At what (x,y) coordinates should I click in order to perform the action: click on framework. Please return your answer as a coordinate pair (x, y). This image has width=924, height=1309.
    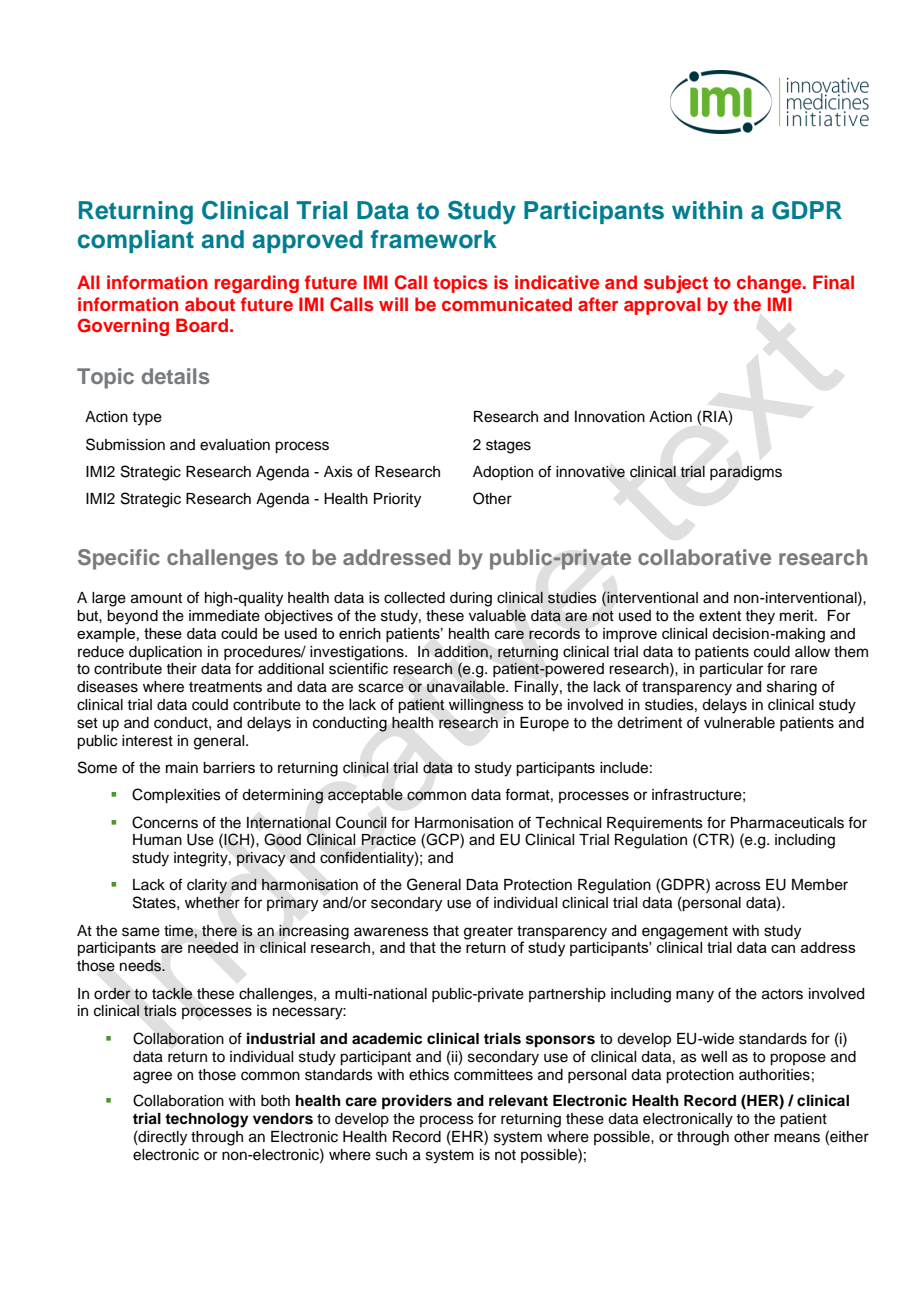
    Looking at the image, I should click on (434, 239).
